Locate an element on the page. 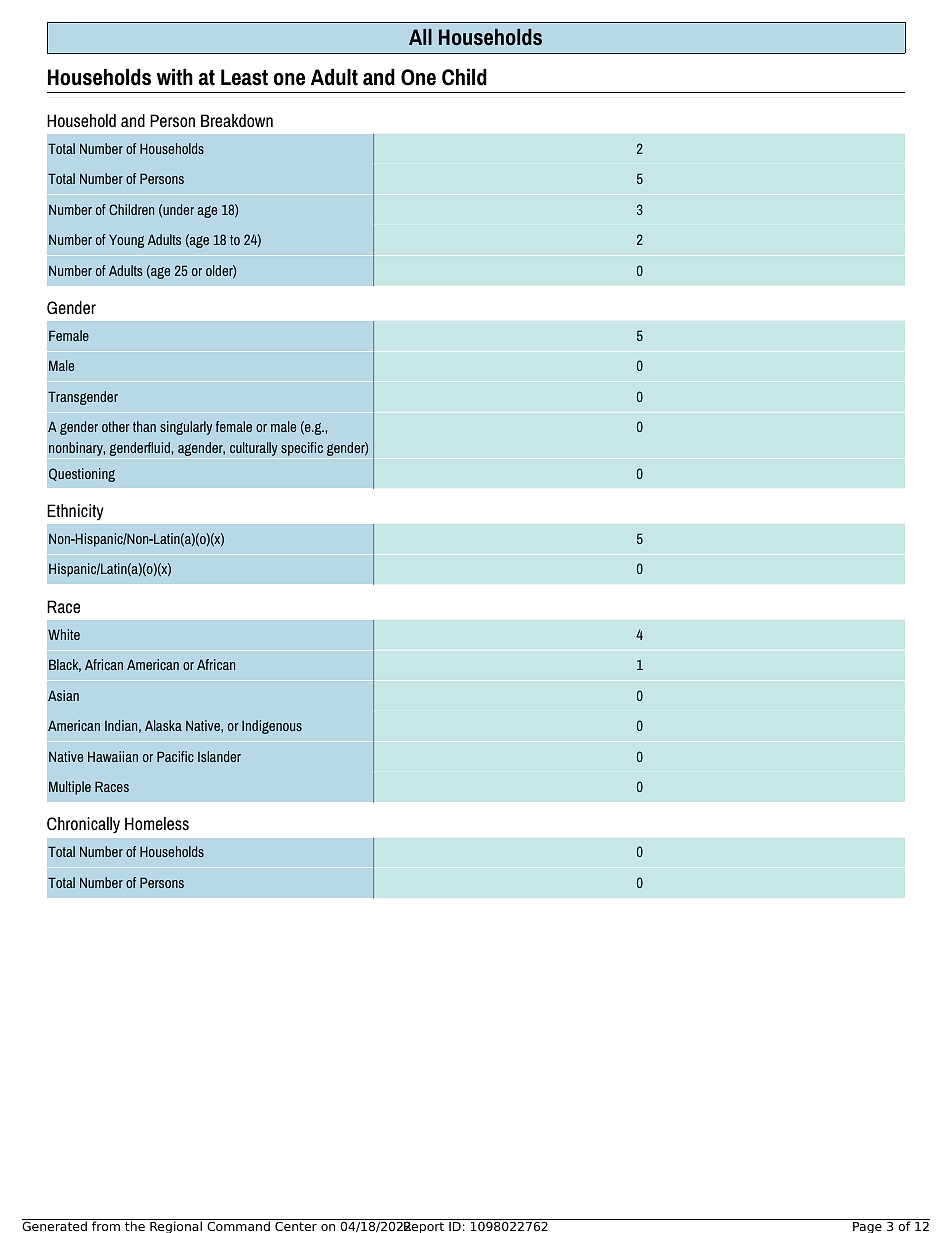 The height and width of the document is (1233, 952). Least is located at coordinates (244, 77).
